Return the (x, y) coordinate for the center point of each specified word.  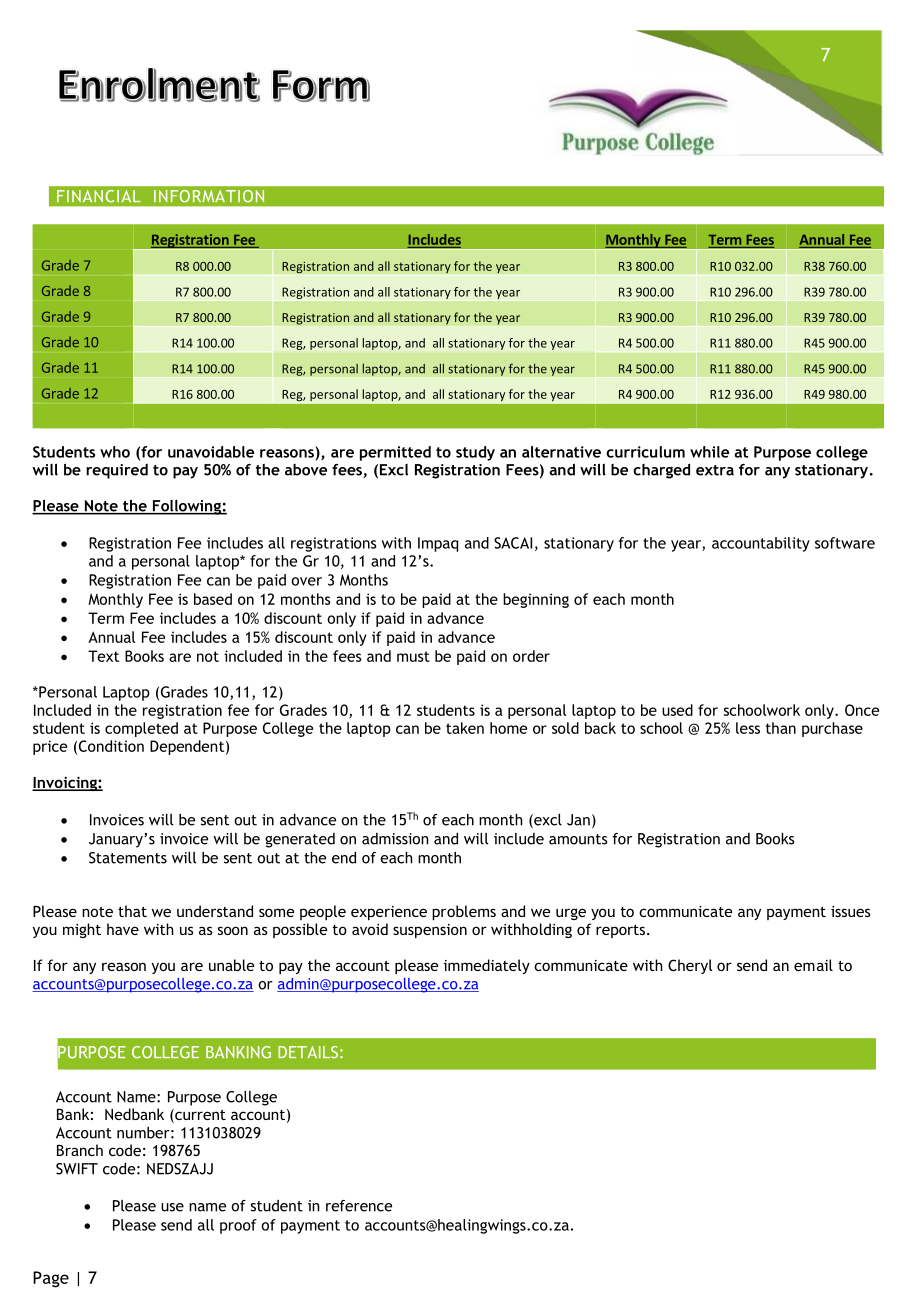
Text (103, 656)
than (781, 728)
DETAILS (308, 1052)
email (813, 965)
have (123, 929)
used (677, 710)
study (475, 453)
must (413, 656)
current (199, 1116)
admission (395, 839)
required (117, 471)
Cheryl (690, 966)
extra (715, 470)
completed (141, 729)
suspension (430, 931)
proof (238, 1226)
